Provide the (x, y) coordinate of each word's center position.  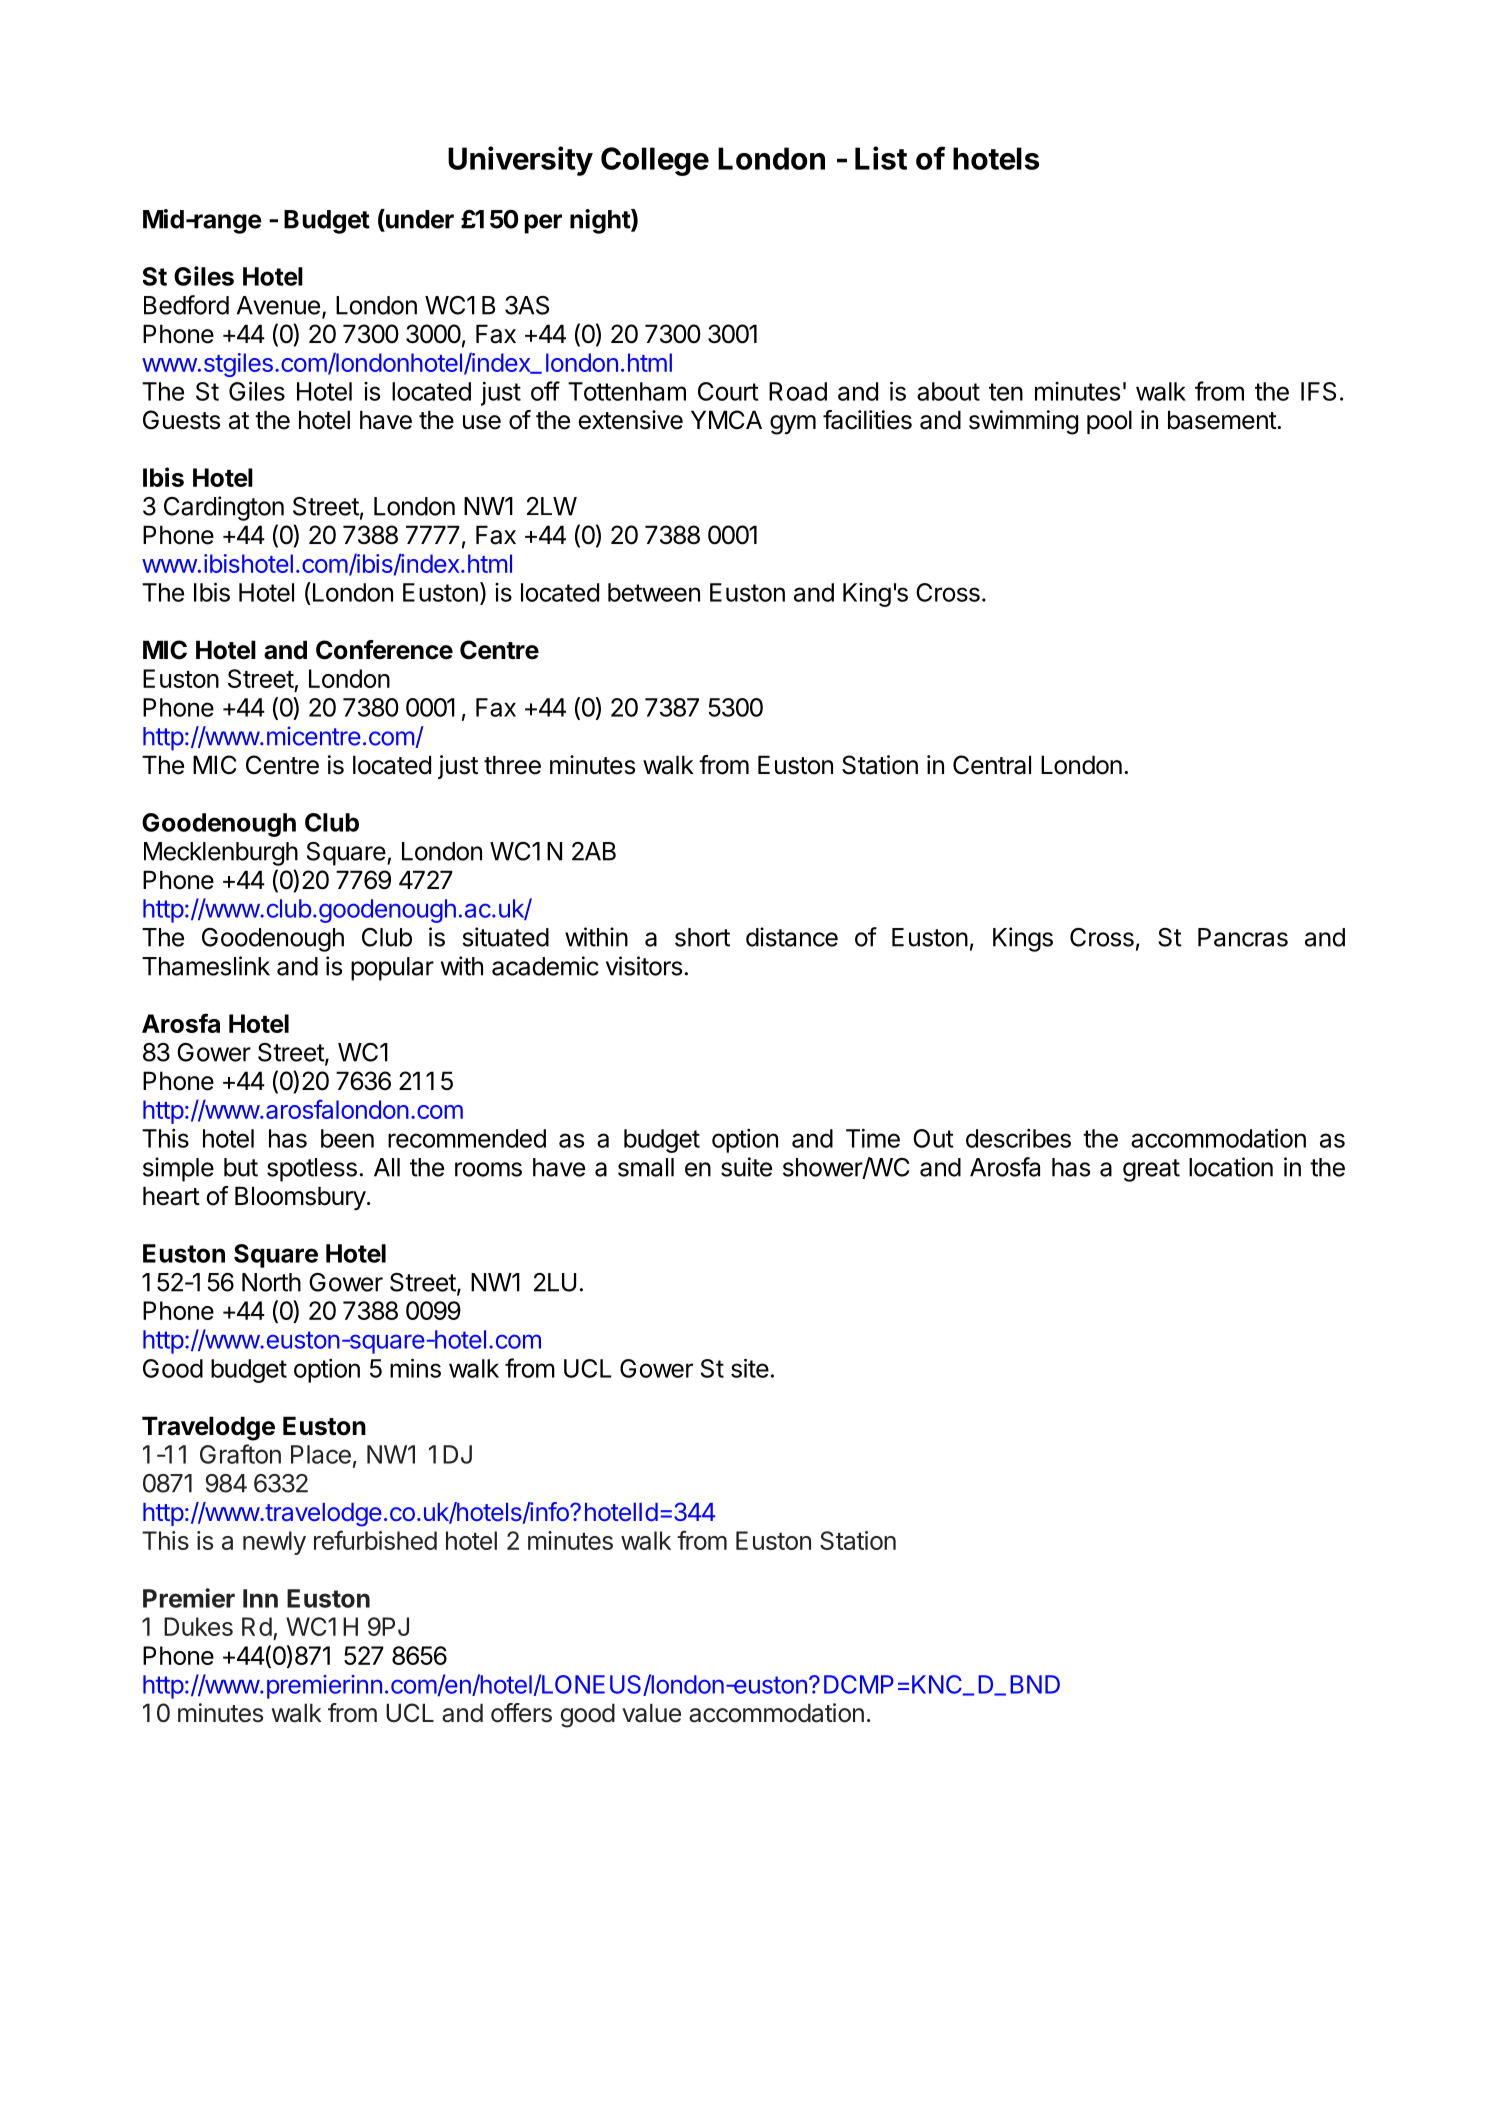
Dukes (198, 1626)
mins (415, 1368)
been (347, 1138)
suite (746, 1167)
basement (1223, 420)
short (702, 937)
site (750, 1368)
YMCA (726, 420)
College (655, 161)
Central (992, 765)
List (881, 158)
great (1151, 1170)
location (1231, 1167)
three (512, 765)
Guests (181, 420)
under (419, 219)
